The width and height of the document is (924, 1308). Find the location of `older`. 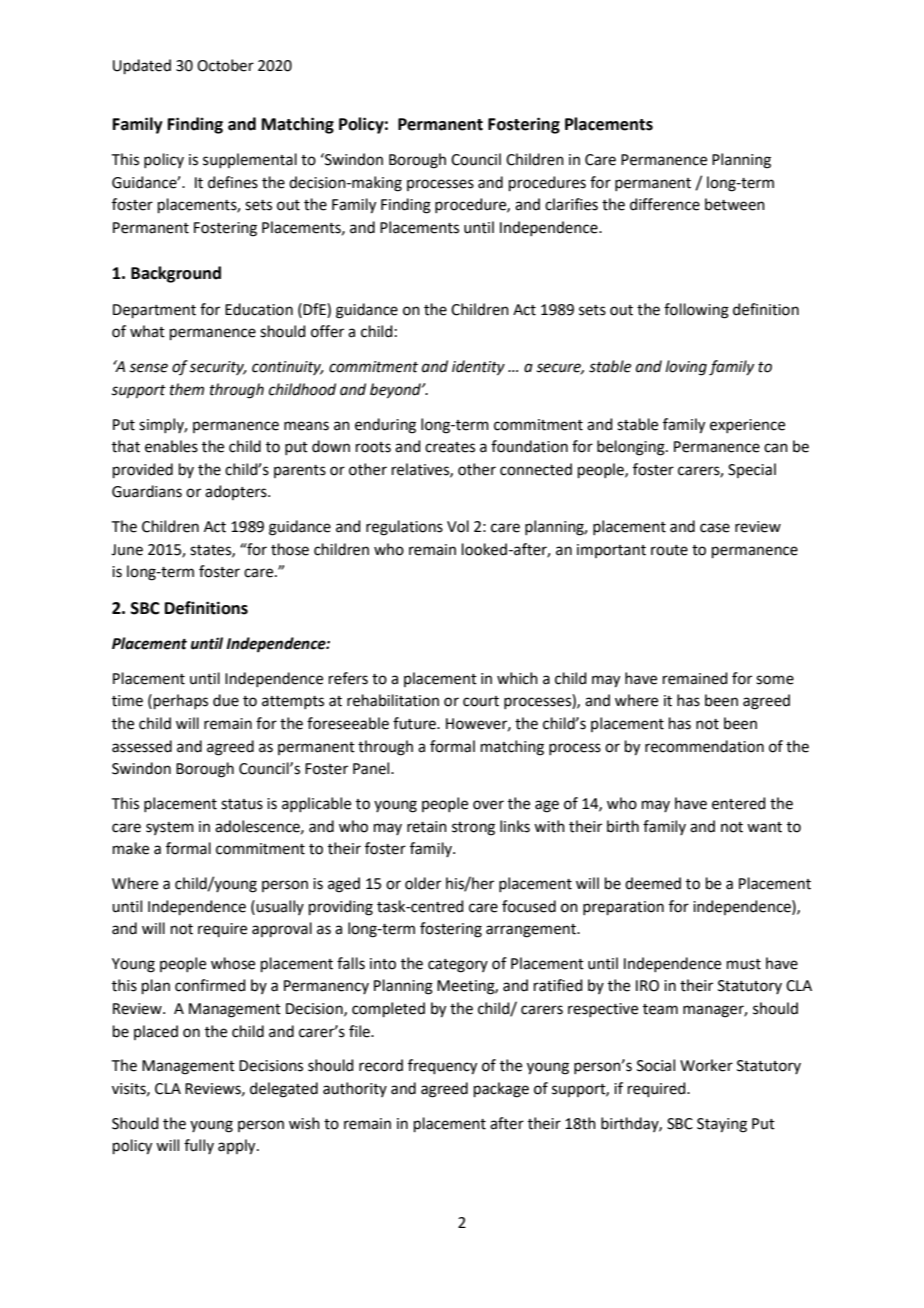

older is located at coordinates (423, 883).
